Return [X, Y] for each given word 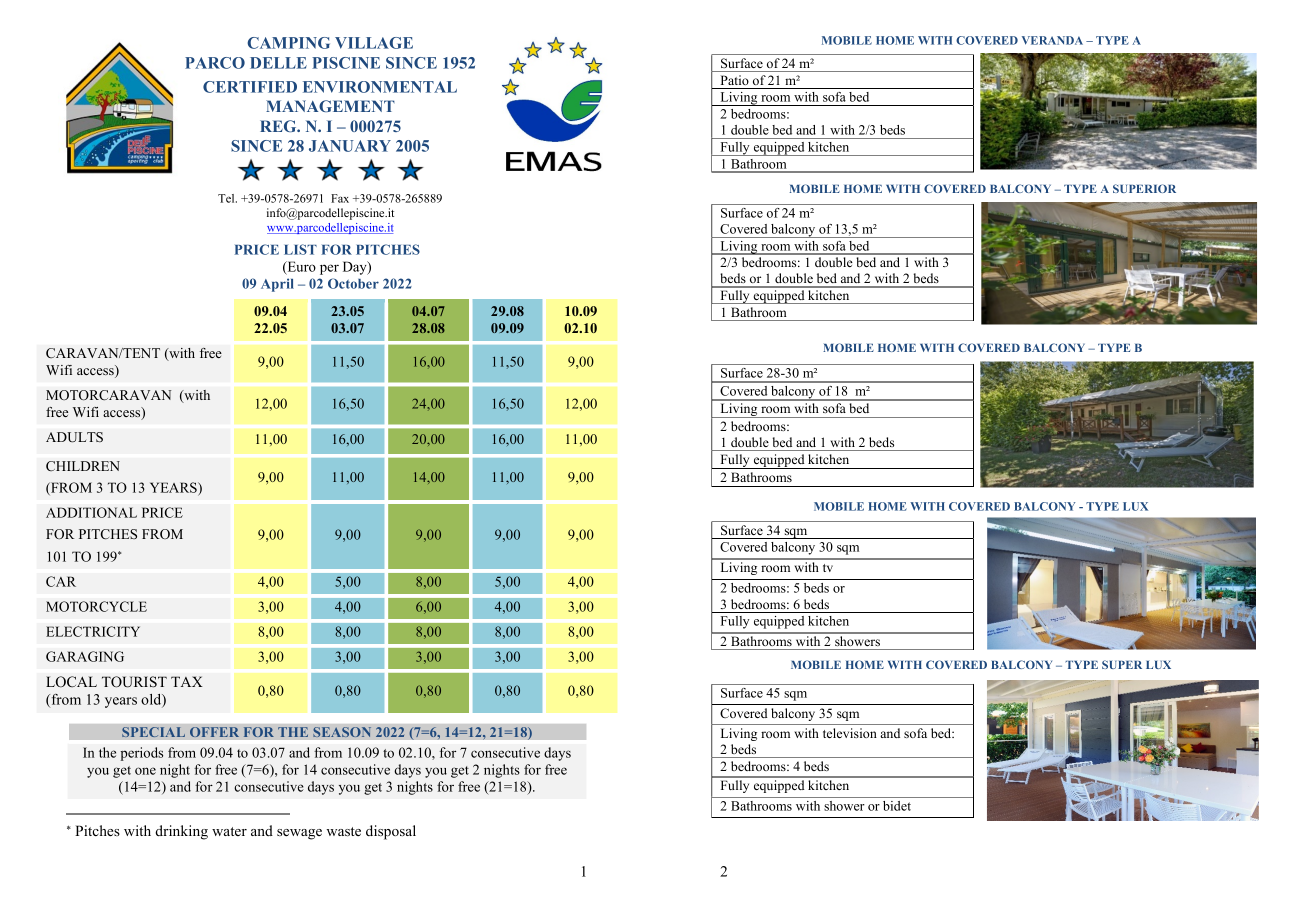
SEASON [342, 732]
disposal [391, 832]
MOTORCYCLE [96, 606]
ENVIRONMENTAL [380, 87]
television [850, 733]
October [353, 283]
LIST [300, 249]
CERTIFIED [250, 87]
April [277, 285]
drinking [181, 832]
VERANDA [1052, 40]
